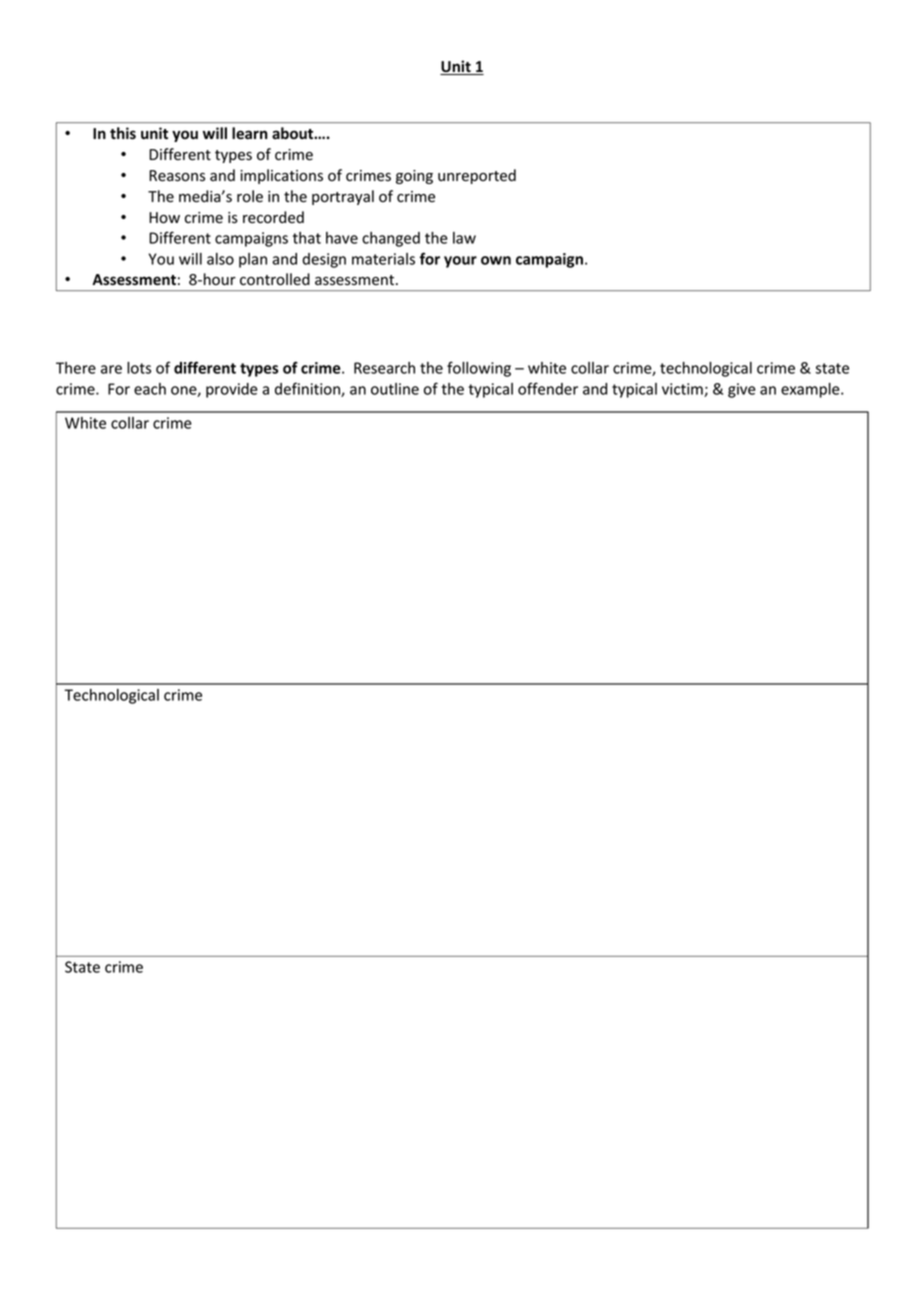  Describe the element at coordinates (742, 390) in the screenshot. I see `give` at that location.
